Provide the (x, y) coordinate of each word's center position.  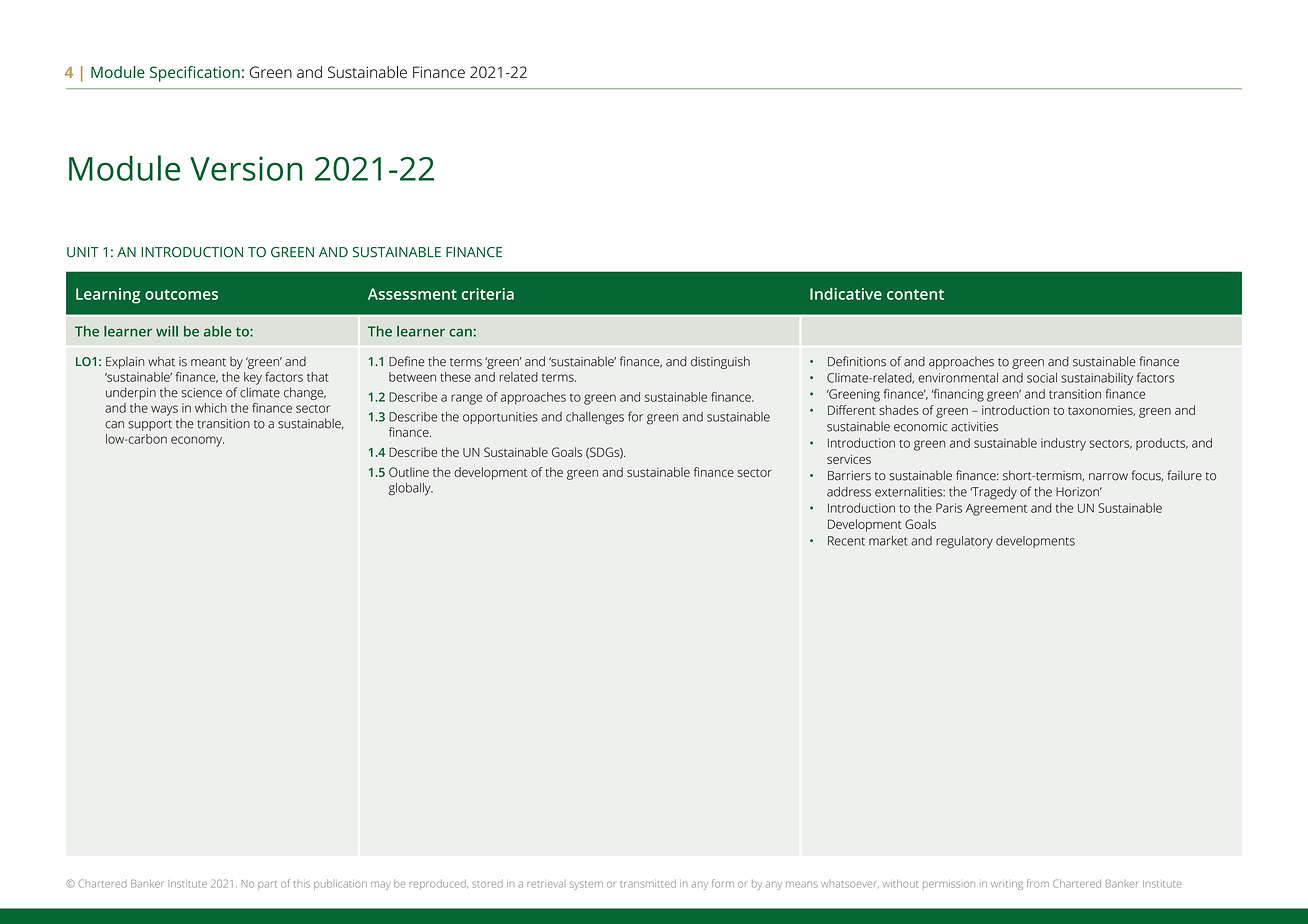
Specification (195, 74)
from (1038, 883)
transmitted (648, 884)
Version (246, 168)
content (915, 294)
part (267, 885)
